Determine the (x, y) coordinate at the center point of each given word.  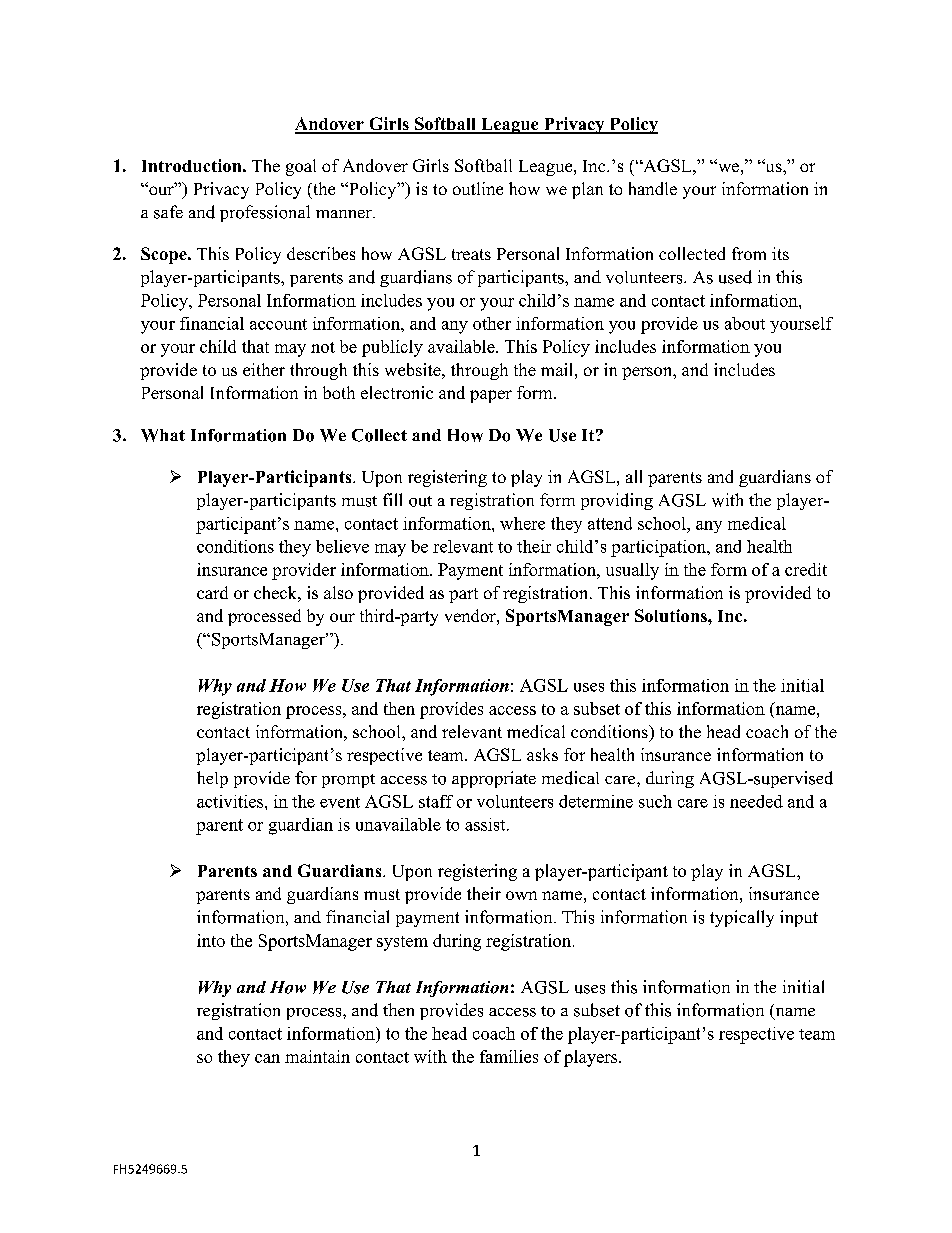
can (267, 1058)
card (212, 592)
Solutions (672, 615)
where (522, 523)
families (509, 1056)
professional (265, 213)
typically (742, 918)
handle (653, 188)
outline (478, 188)
